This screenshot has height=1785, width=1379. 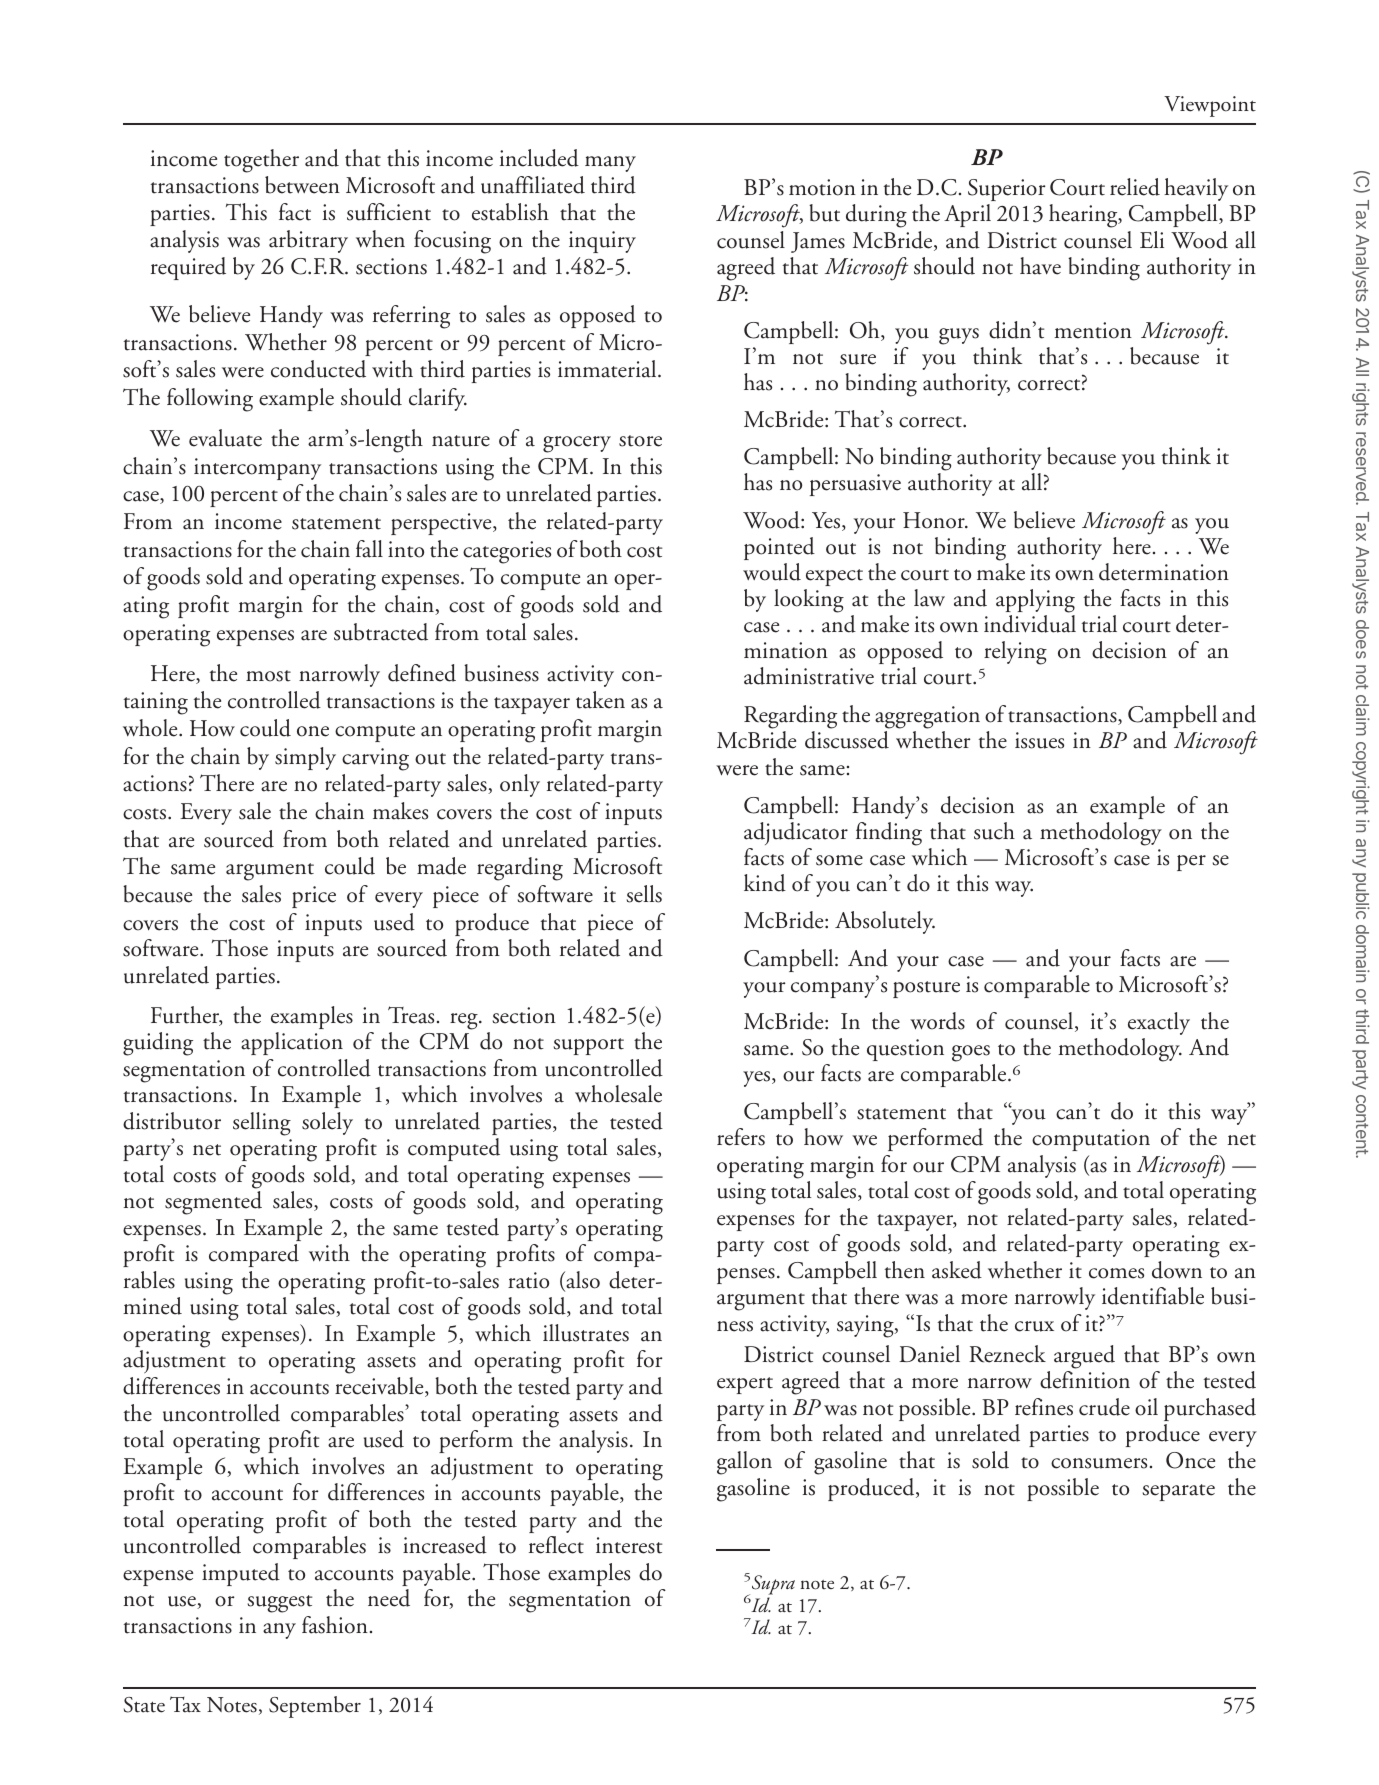 What do you see at coordinates (610, 164) in the screenshot?
I see `many` at bounding box center [610, 164].
